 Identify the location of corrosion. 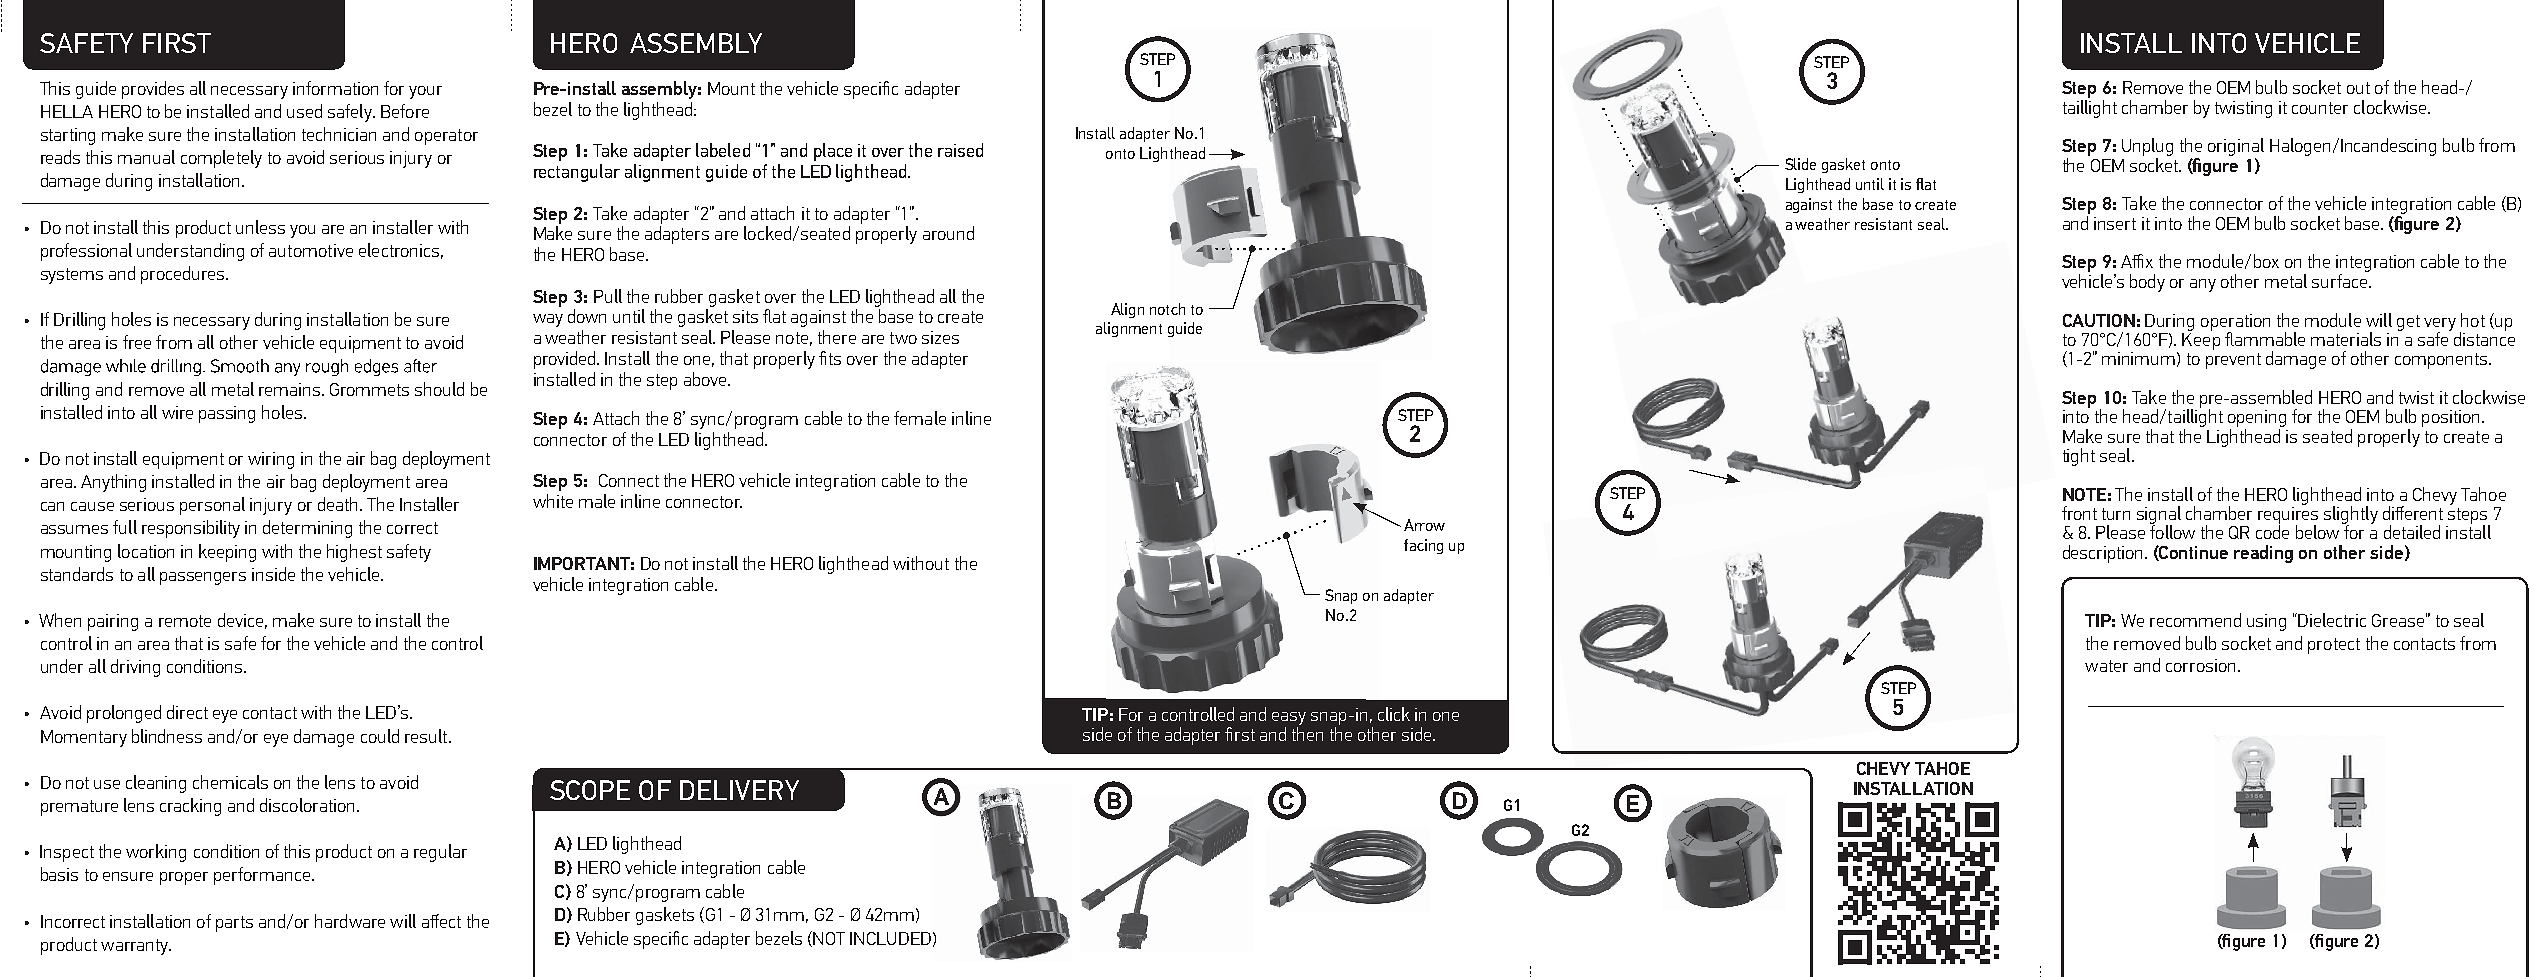
(2200, 665).
